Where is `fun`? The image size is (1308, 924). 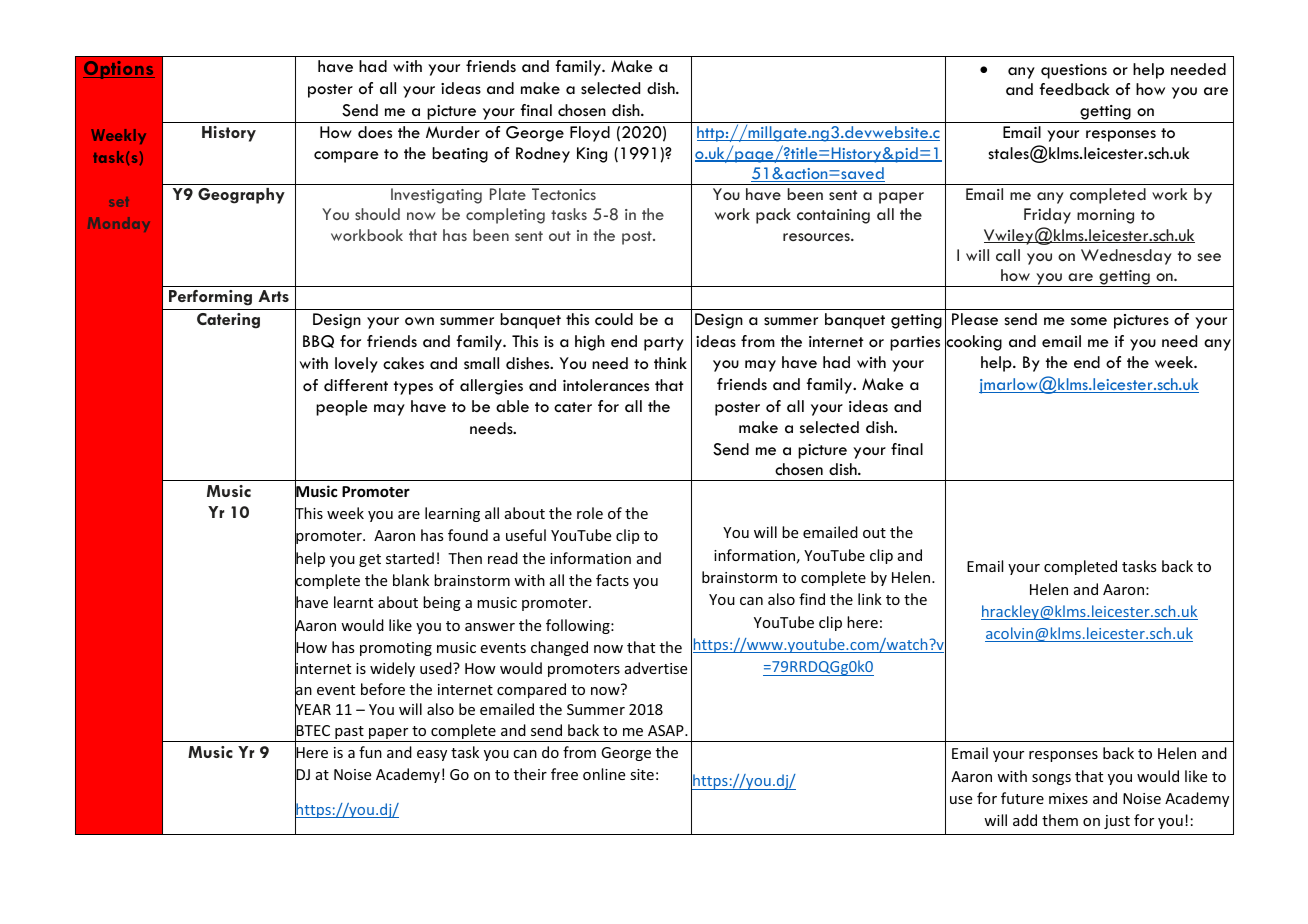 fun is located at coordinates (370, 752).
